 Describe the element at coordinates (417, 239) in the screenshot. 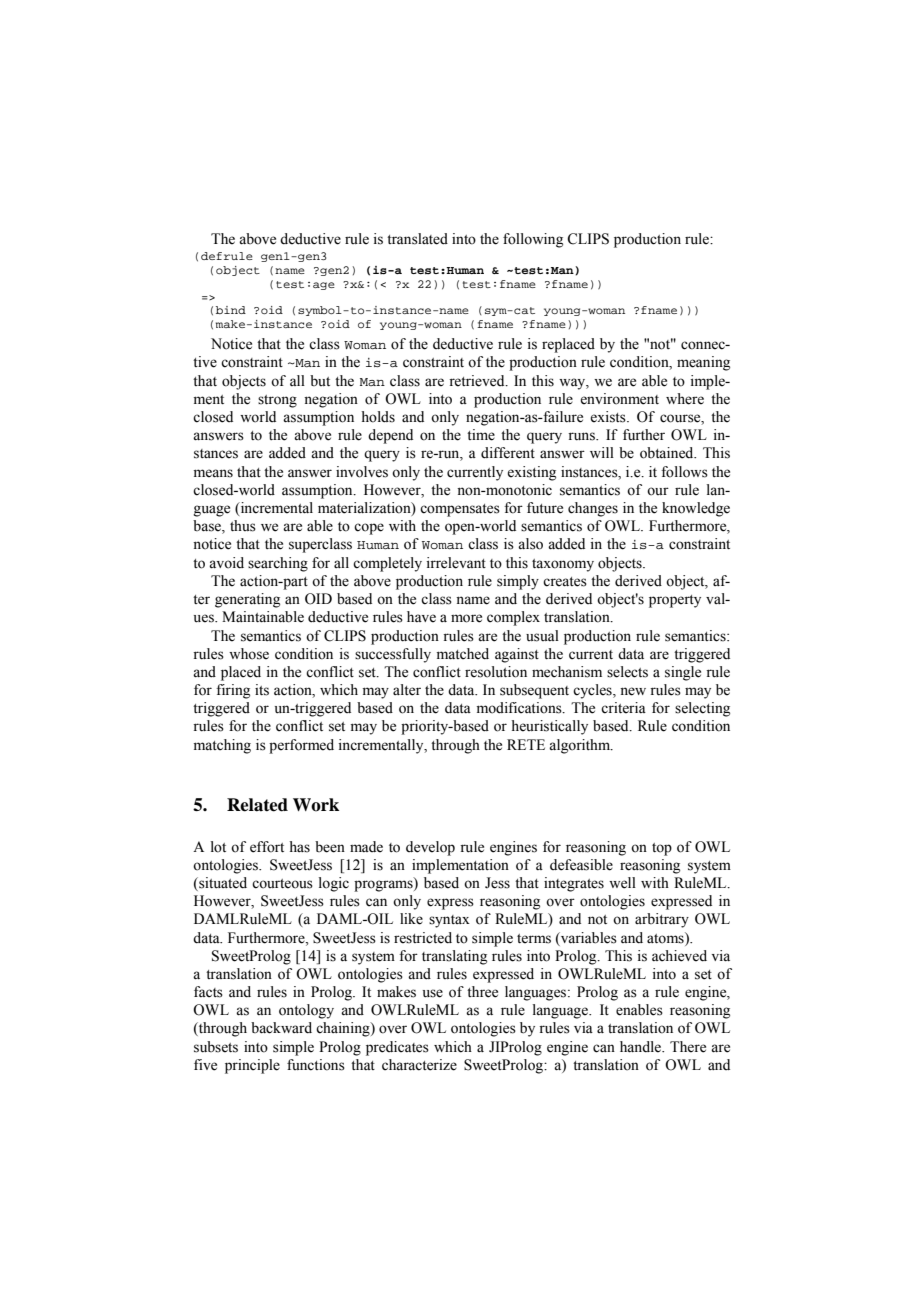

I see `translated` at that location.
